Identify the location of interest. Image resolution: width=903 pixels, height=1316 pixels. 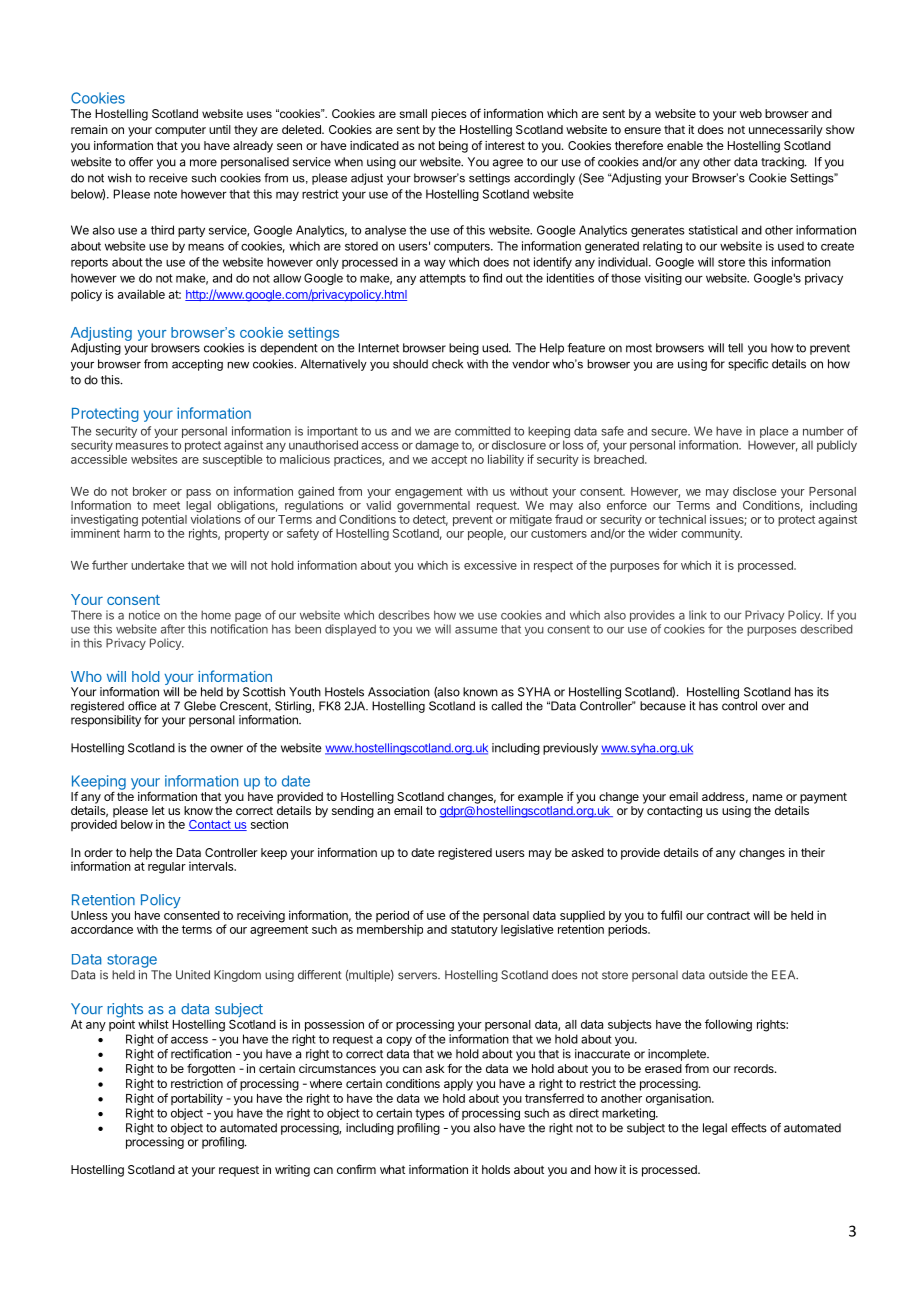
(505, 145).
